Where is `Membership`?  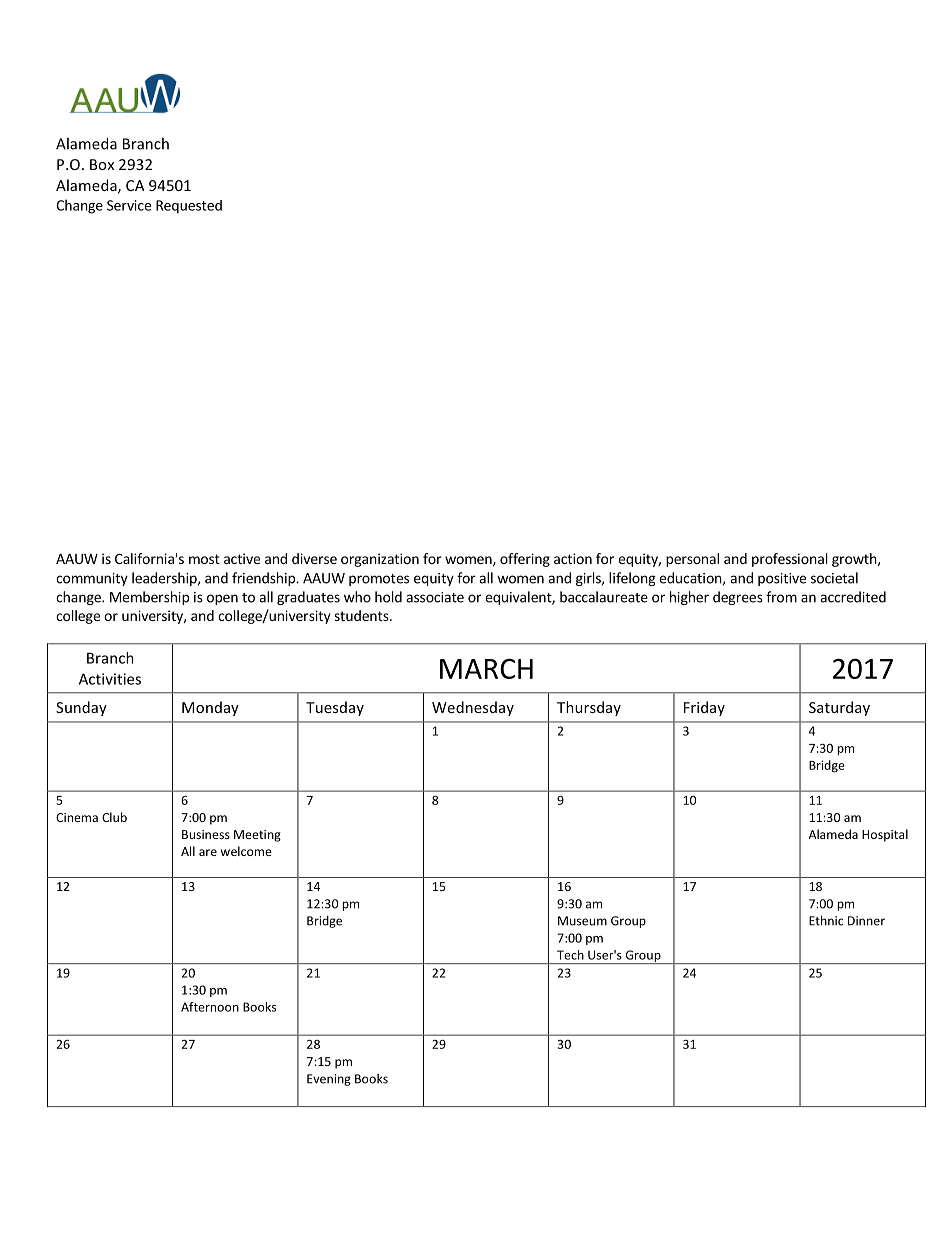
Membership is located at coordinates (149, 598).
